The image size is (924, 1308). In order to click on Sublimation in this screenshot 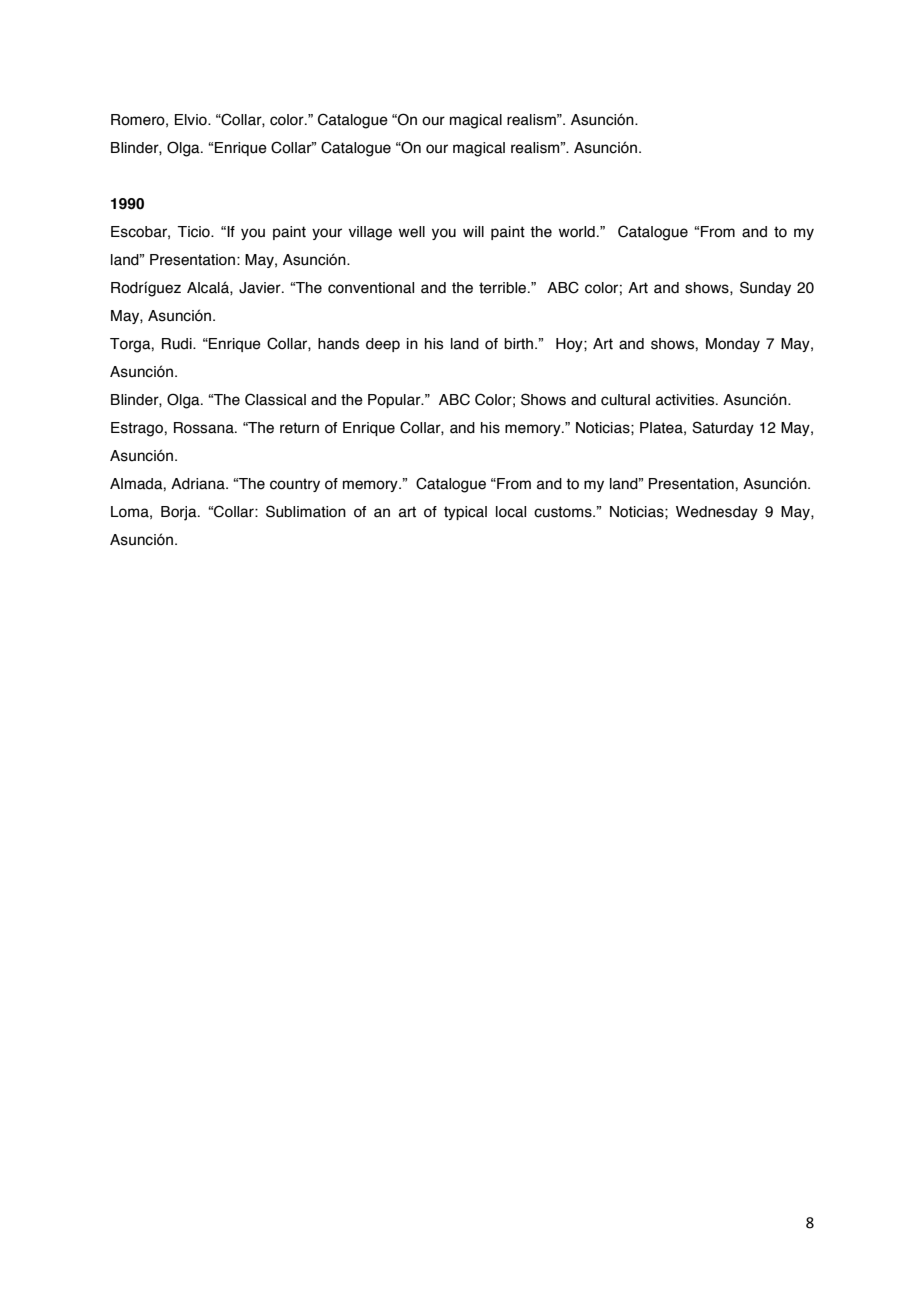, I will do `click(306, 511)`.
